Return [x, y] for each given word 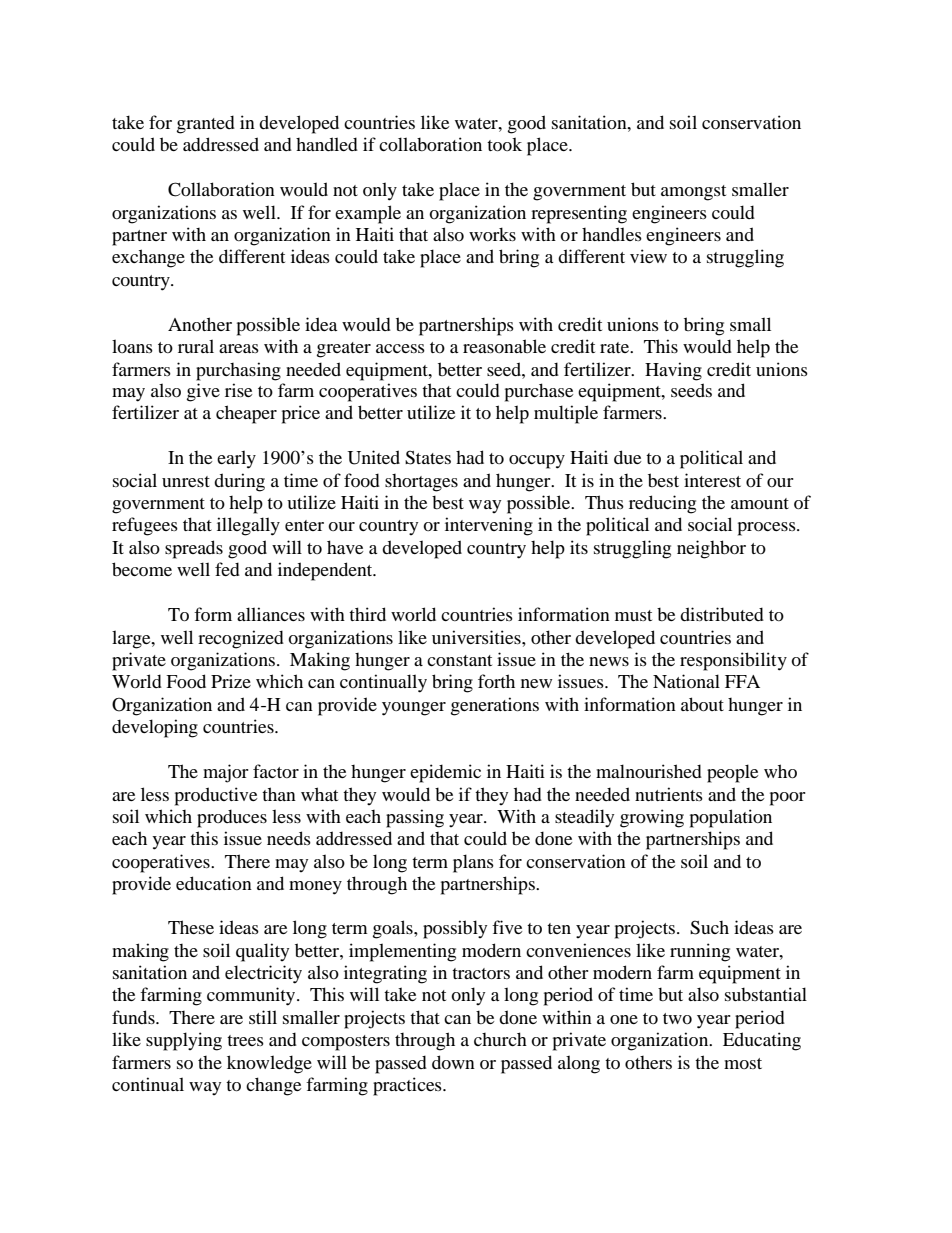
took [504, 144]
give [203, 392]
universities [477, 637]
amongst [693, 193]
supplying [184, 1041]
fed [227, 569]
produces [232, 818]
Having [673, 371]
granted [206, 124]
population [731, 818]
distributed [722, 614]
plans [473, 863]
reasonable [504, 346]
